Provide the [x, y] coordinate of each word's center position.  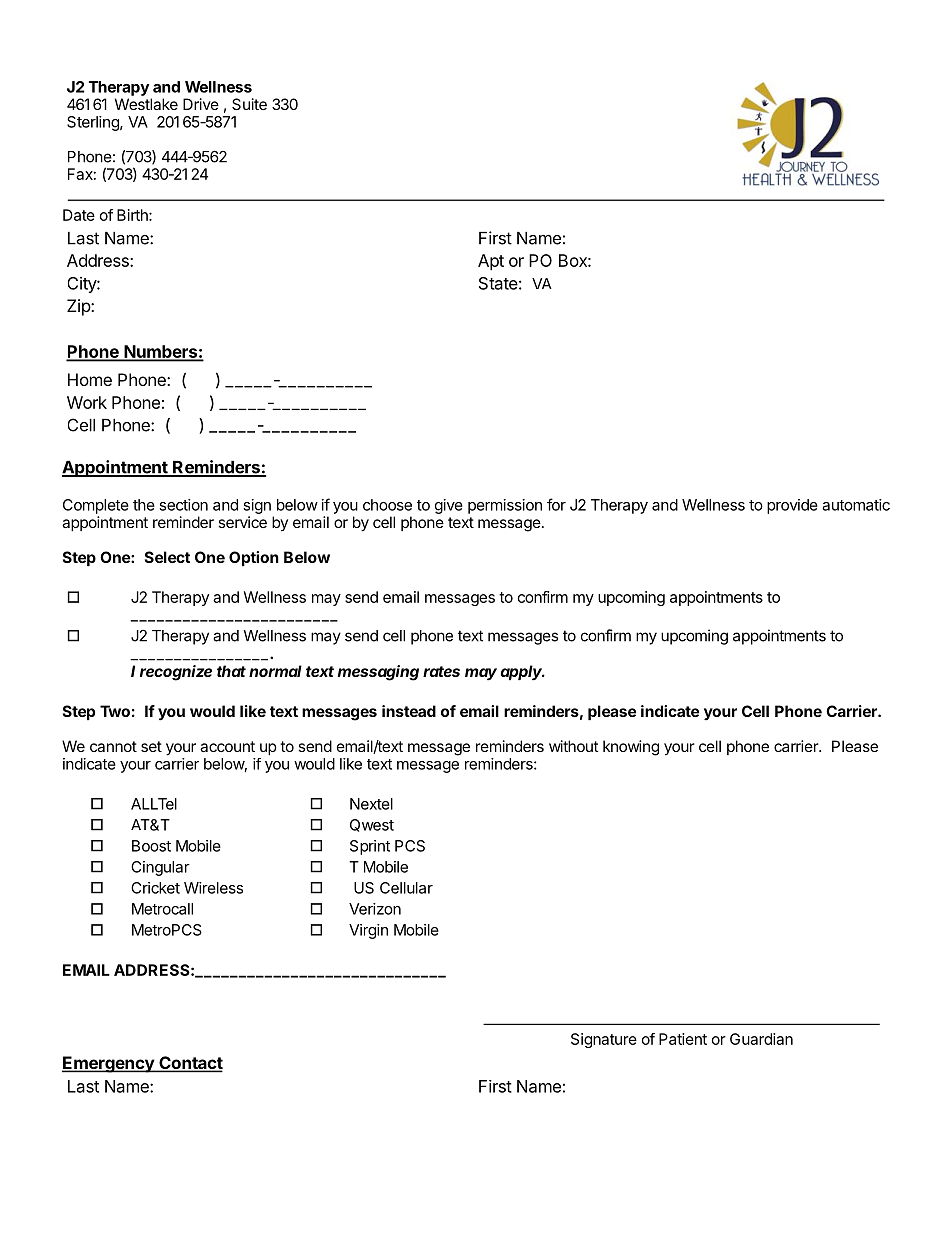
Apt [491, 262]
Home [90, 379]
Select [167, 557]
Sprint [370, 847]
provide [792, 506]
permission [505, 506]
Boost [151, 846]
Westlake [146, 104]
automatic [856, 505]
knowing [631, 748]
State [498, 283]
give [449, 506]
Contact [190, 1064]
